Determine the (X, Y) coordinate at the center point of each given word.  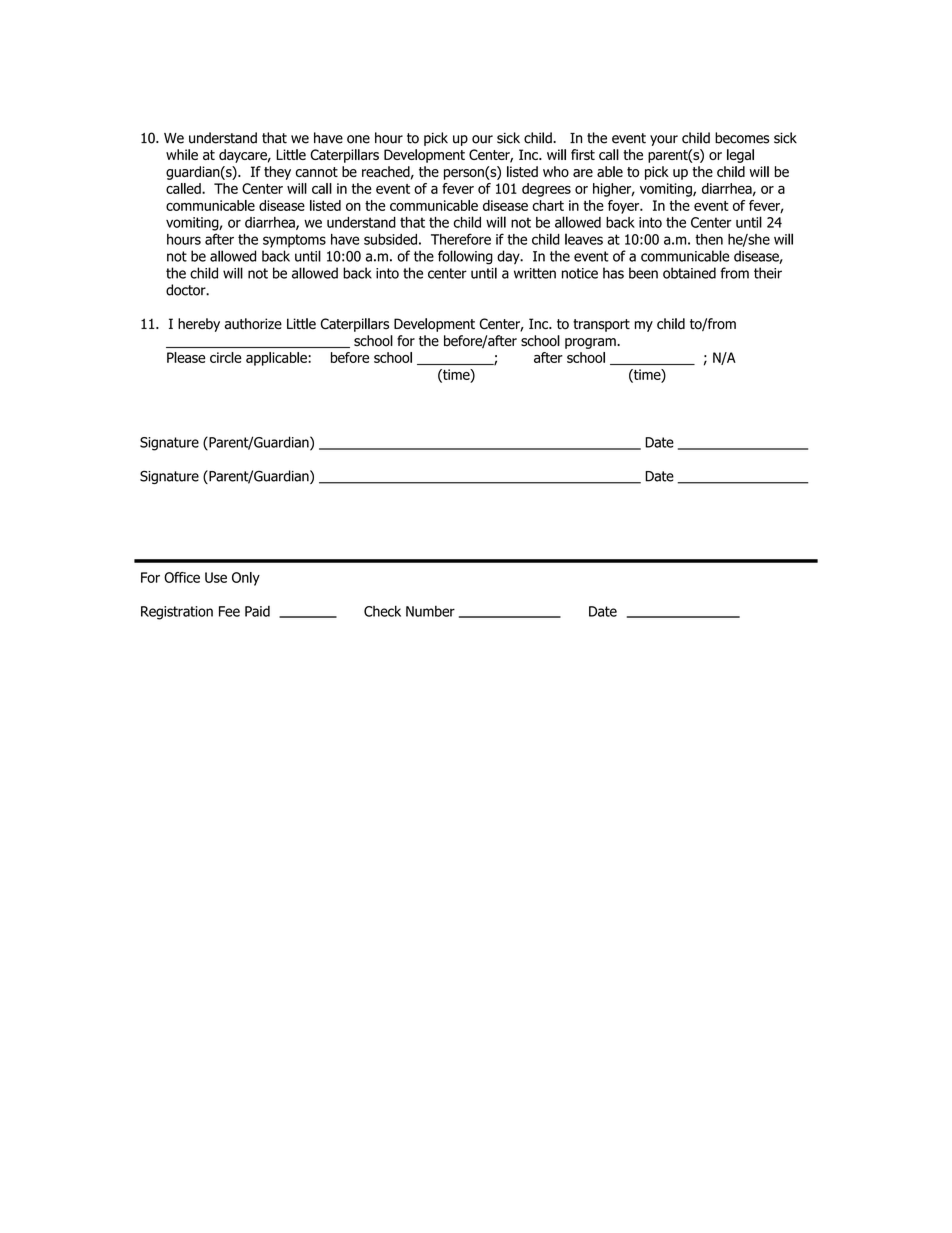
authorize (253, 324)
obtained (689, 273)
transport (601, 325)
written (535, 273)
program (591, 343)
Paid (257, 611)
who (556, 171)
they (277, 173)
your (664, 140)
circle (225, 357)
